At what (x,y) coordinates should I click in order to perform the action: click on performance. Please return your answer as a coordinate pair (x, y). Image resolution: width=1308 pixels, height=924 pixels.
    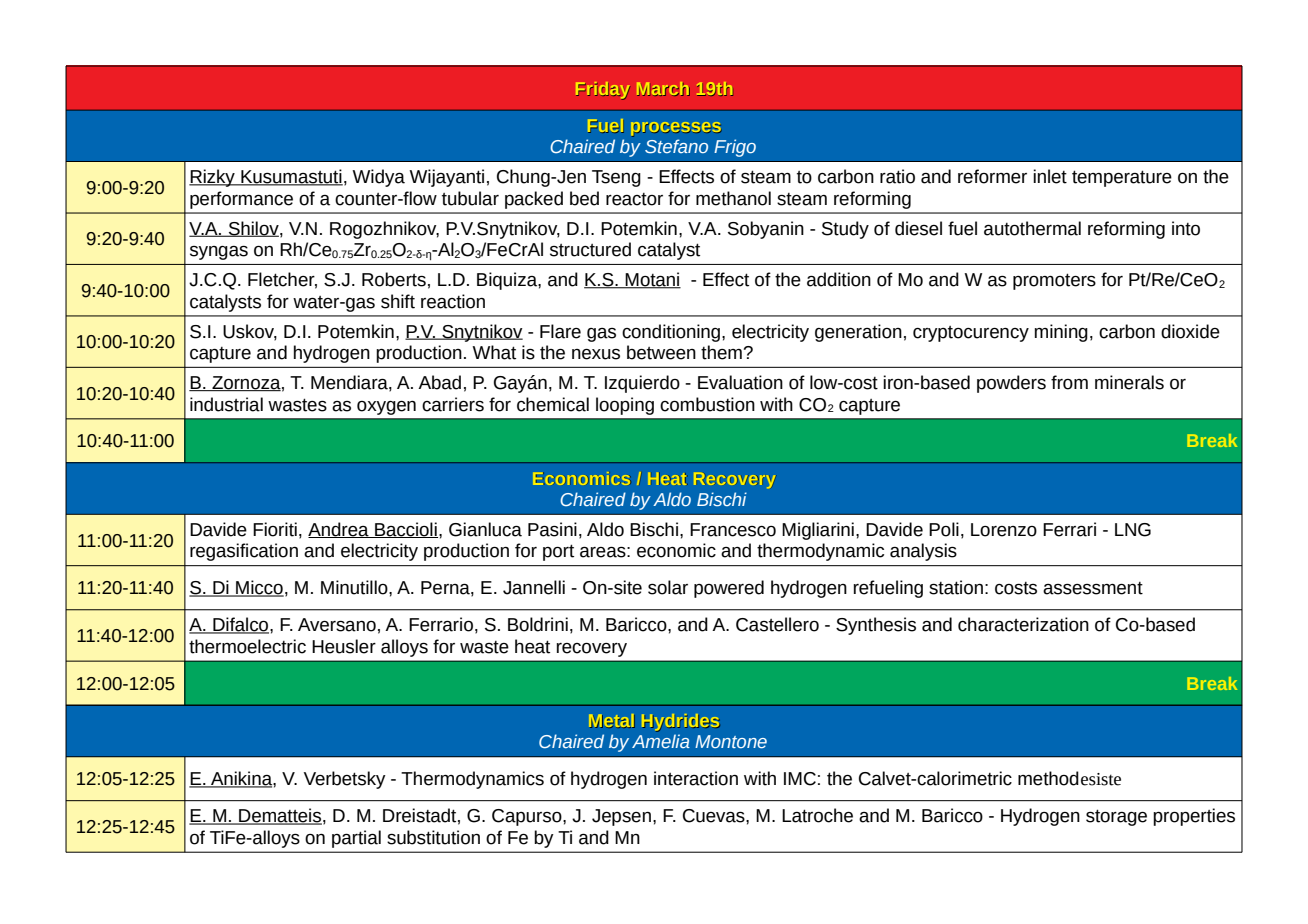
    Looking at the image, I should click on (241, 200).
